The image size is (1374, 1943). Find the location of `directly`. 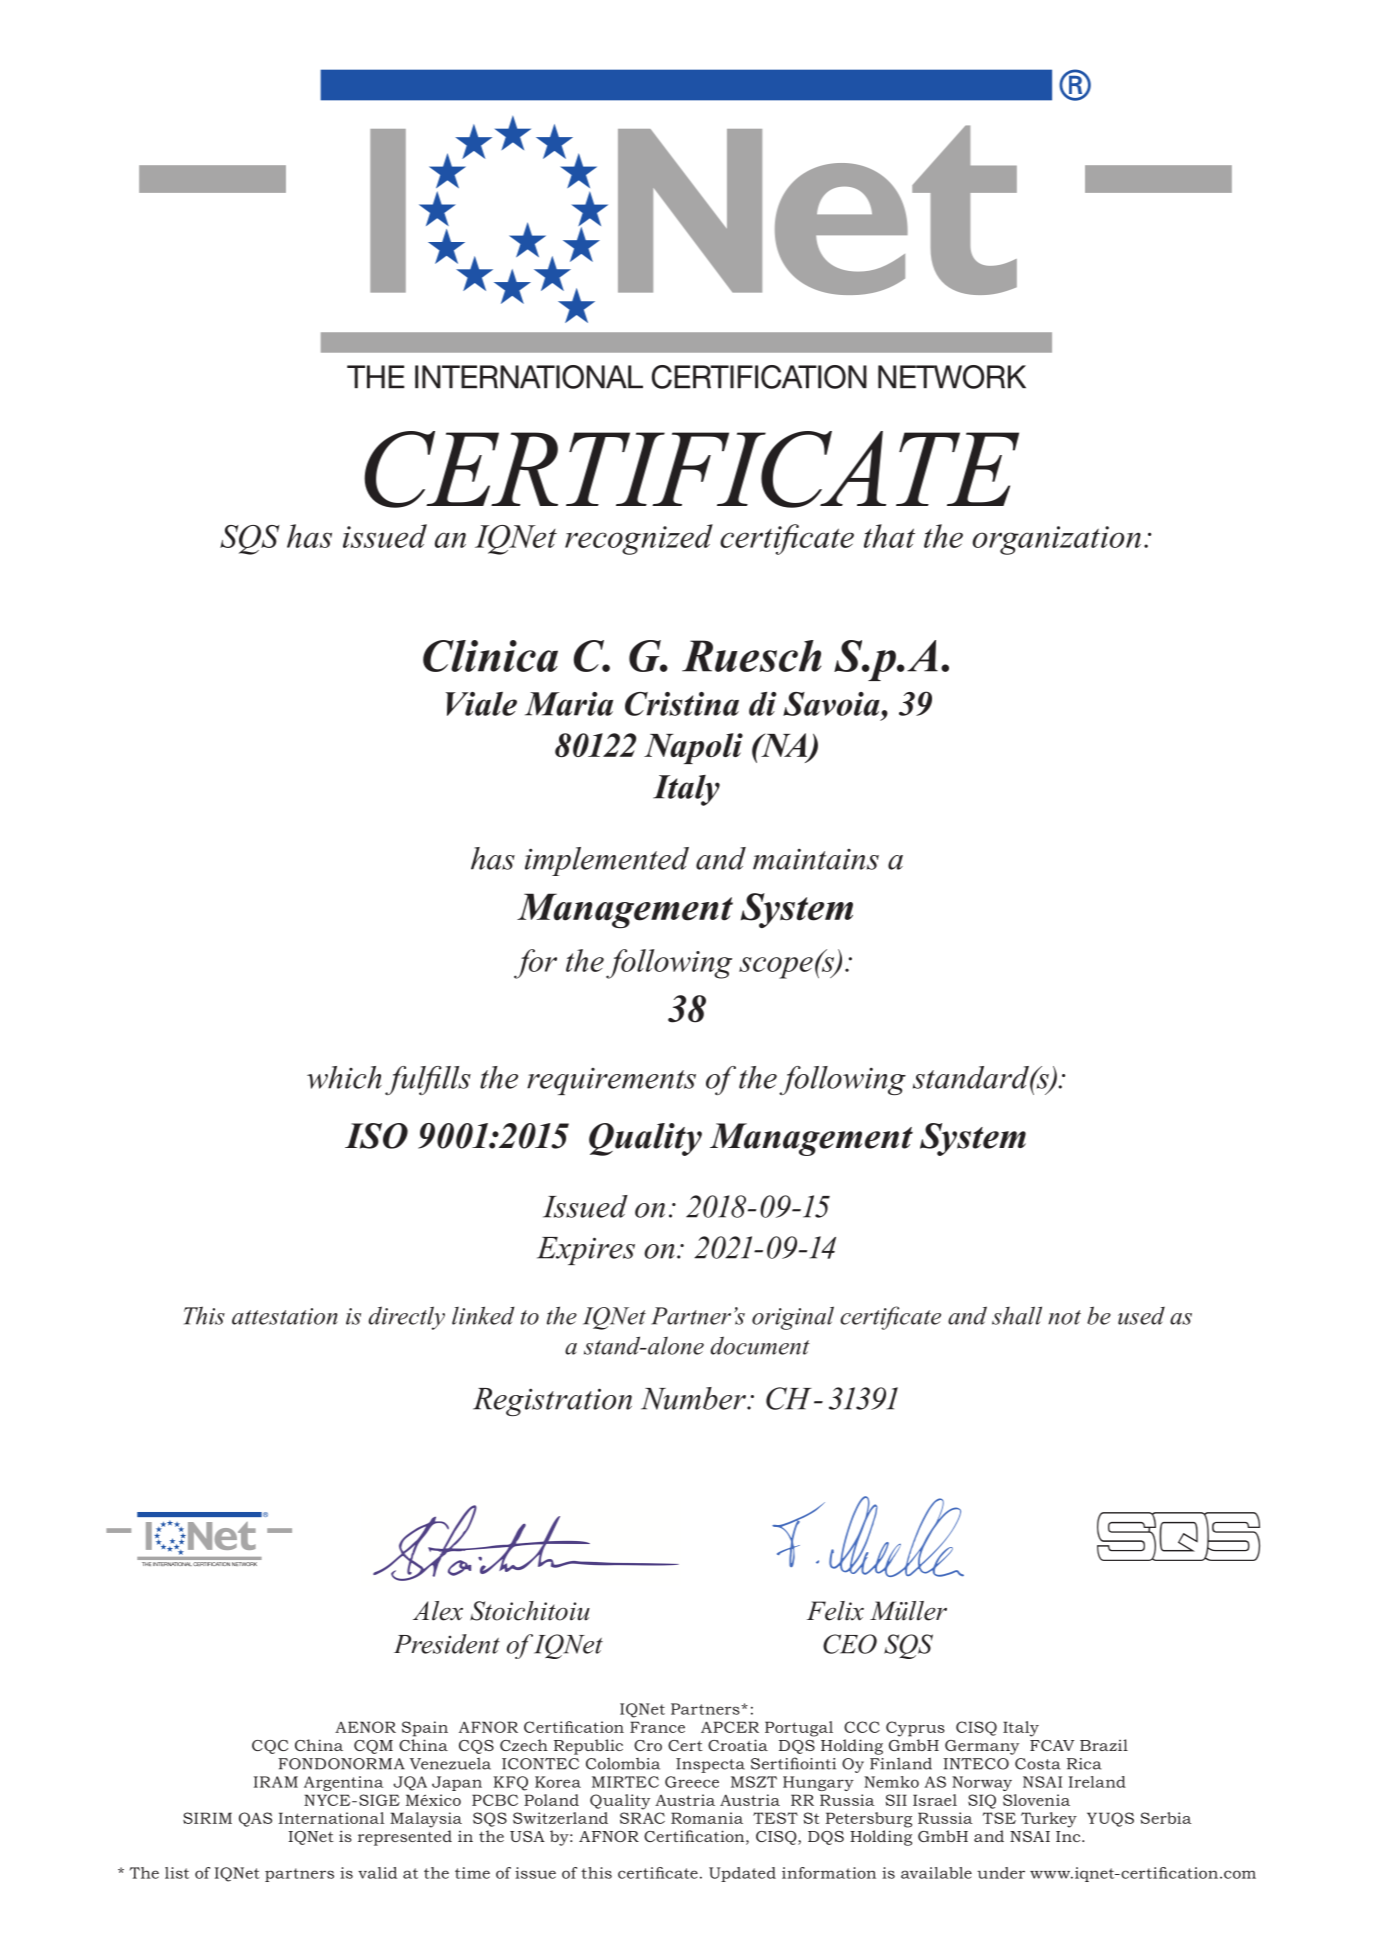

directly is located at coordinates (406, 1318).
